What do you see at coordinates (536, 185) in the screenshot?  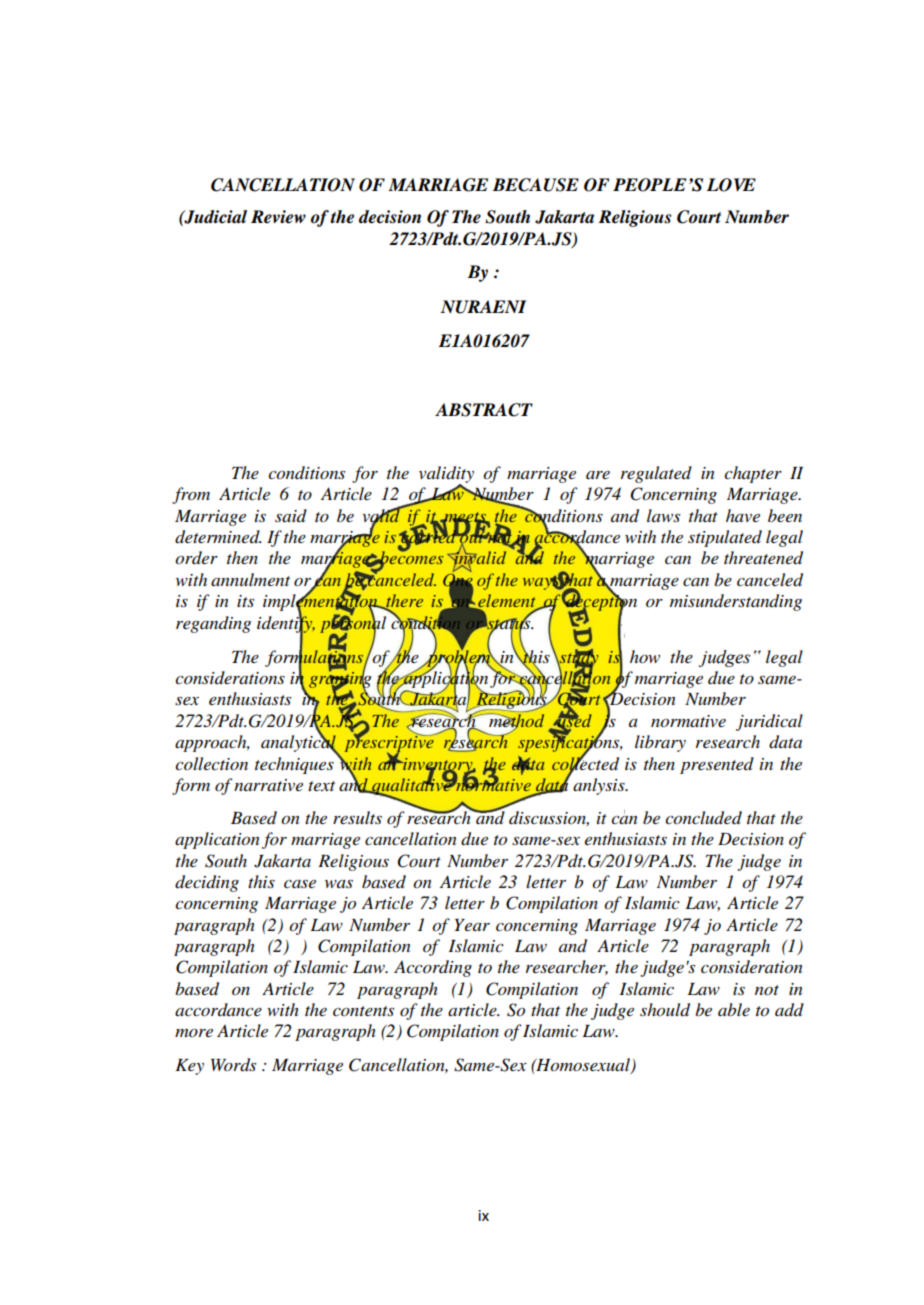 I see `BECAUSE` at bounding box center [536, 185].
